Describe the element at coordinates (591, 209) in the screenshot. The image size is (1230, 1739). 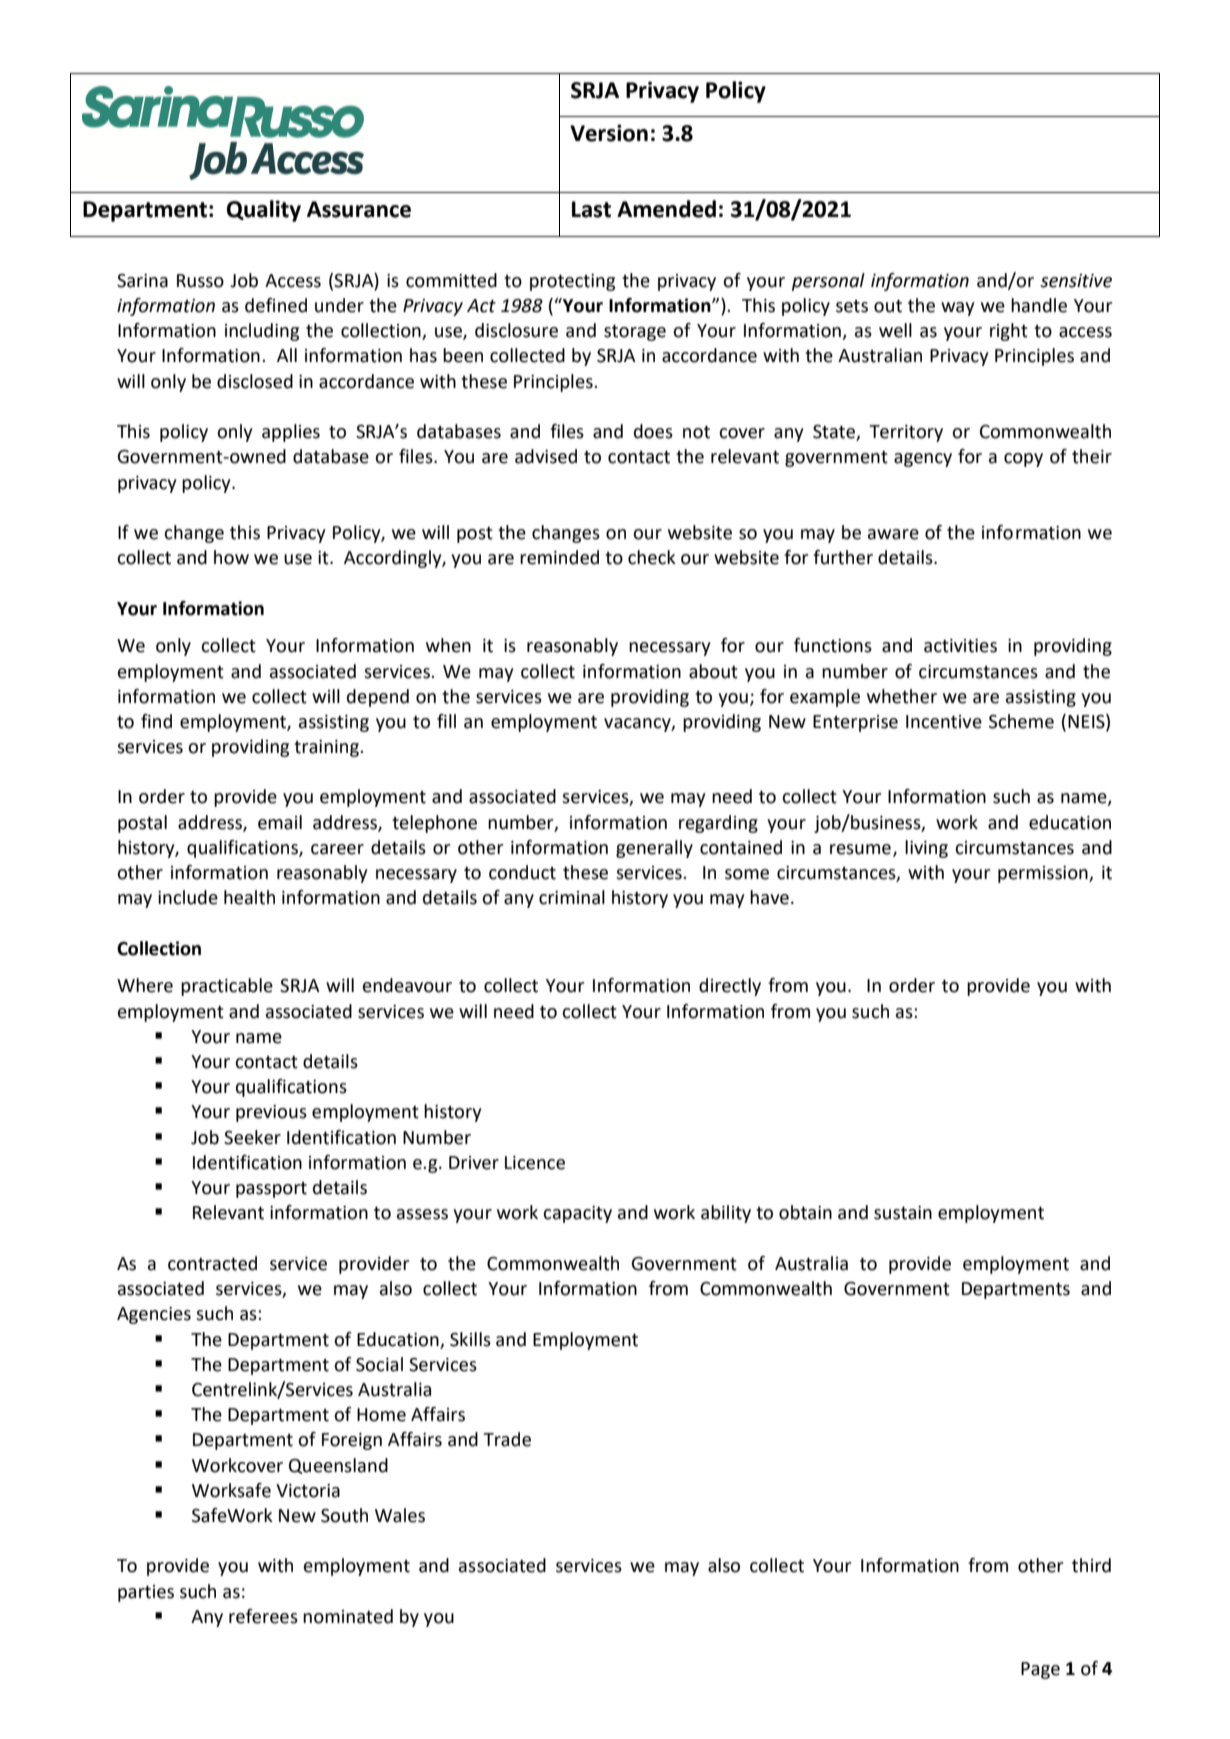
I see `Last` at that location.
